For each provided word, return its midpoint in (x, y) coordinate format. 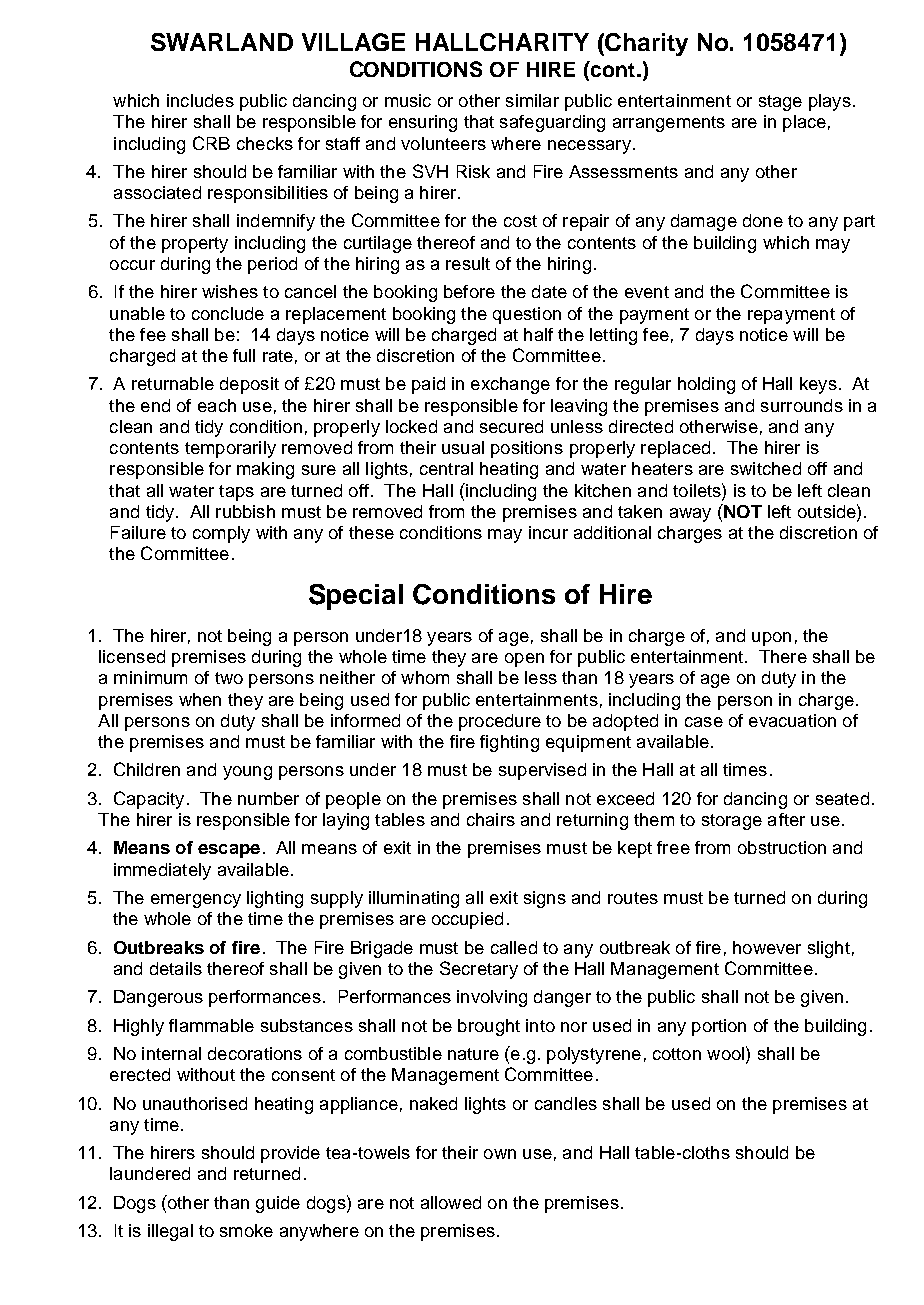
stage (780, 103)
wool (727, 1053)
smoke (246, 1230)
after (786, 819)
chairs (491, 819)
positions (527, 449)
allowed (451, 1202)
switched (766, 468)
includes (200, 100)
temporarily (230, 449)
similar (532, 100)
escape (229, 851)
